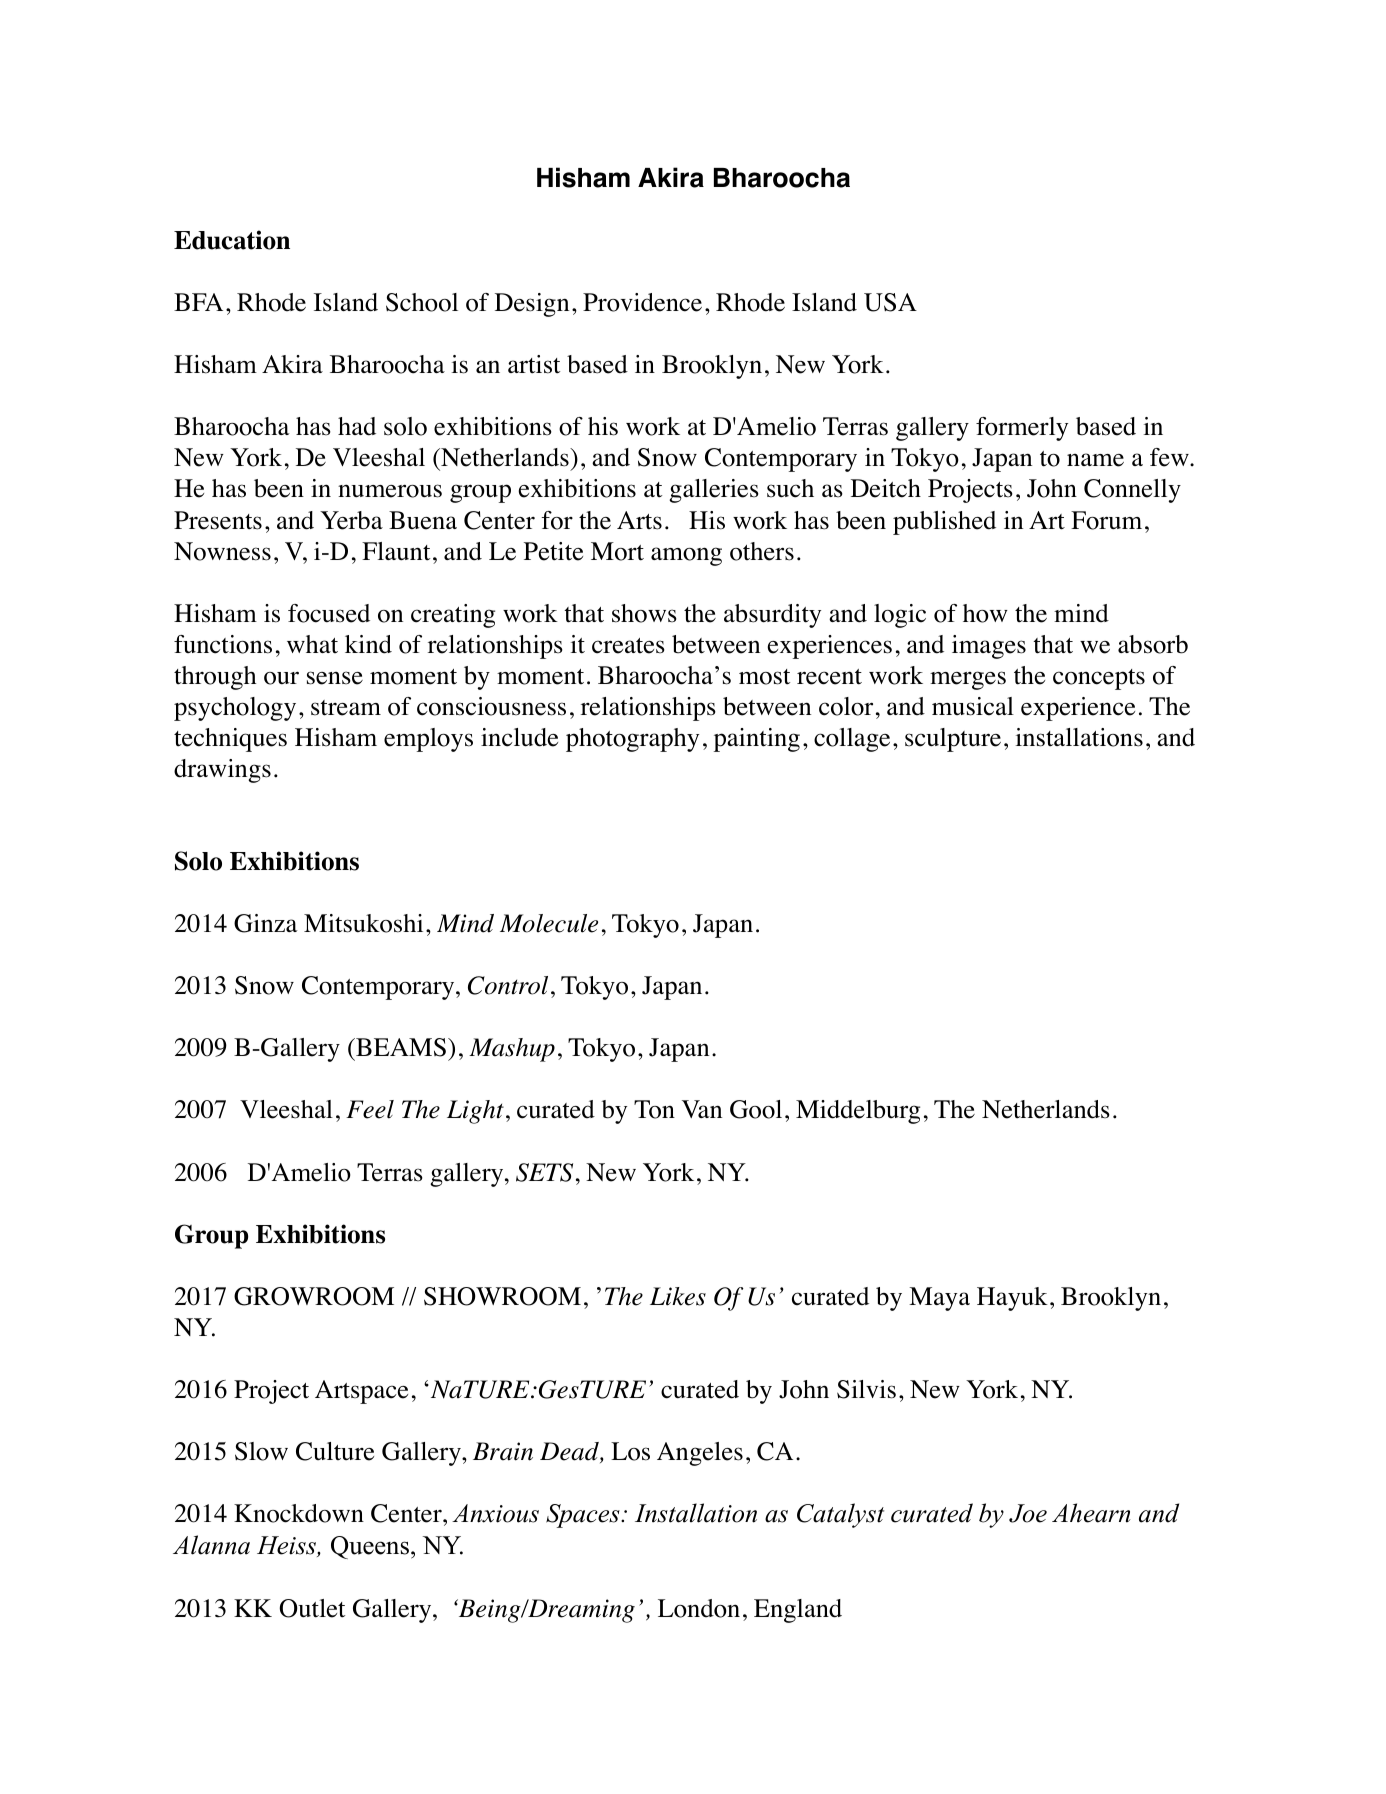 This screenshot has width=1386, height=1794. What do you see at coordinates (642, 302) in the screenshot?
I see `Providence` at bounding box center [642, 302].
